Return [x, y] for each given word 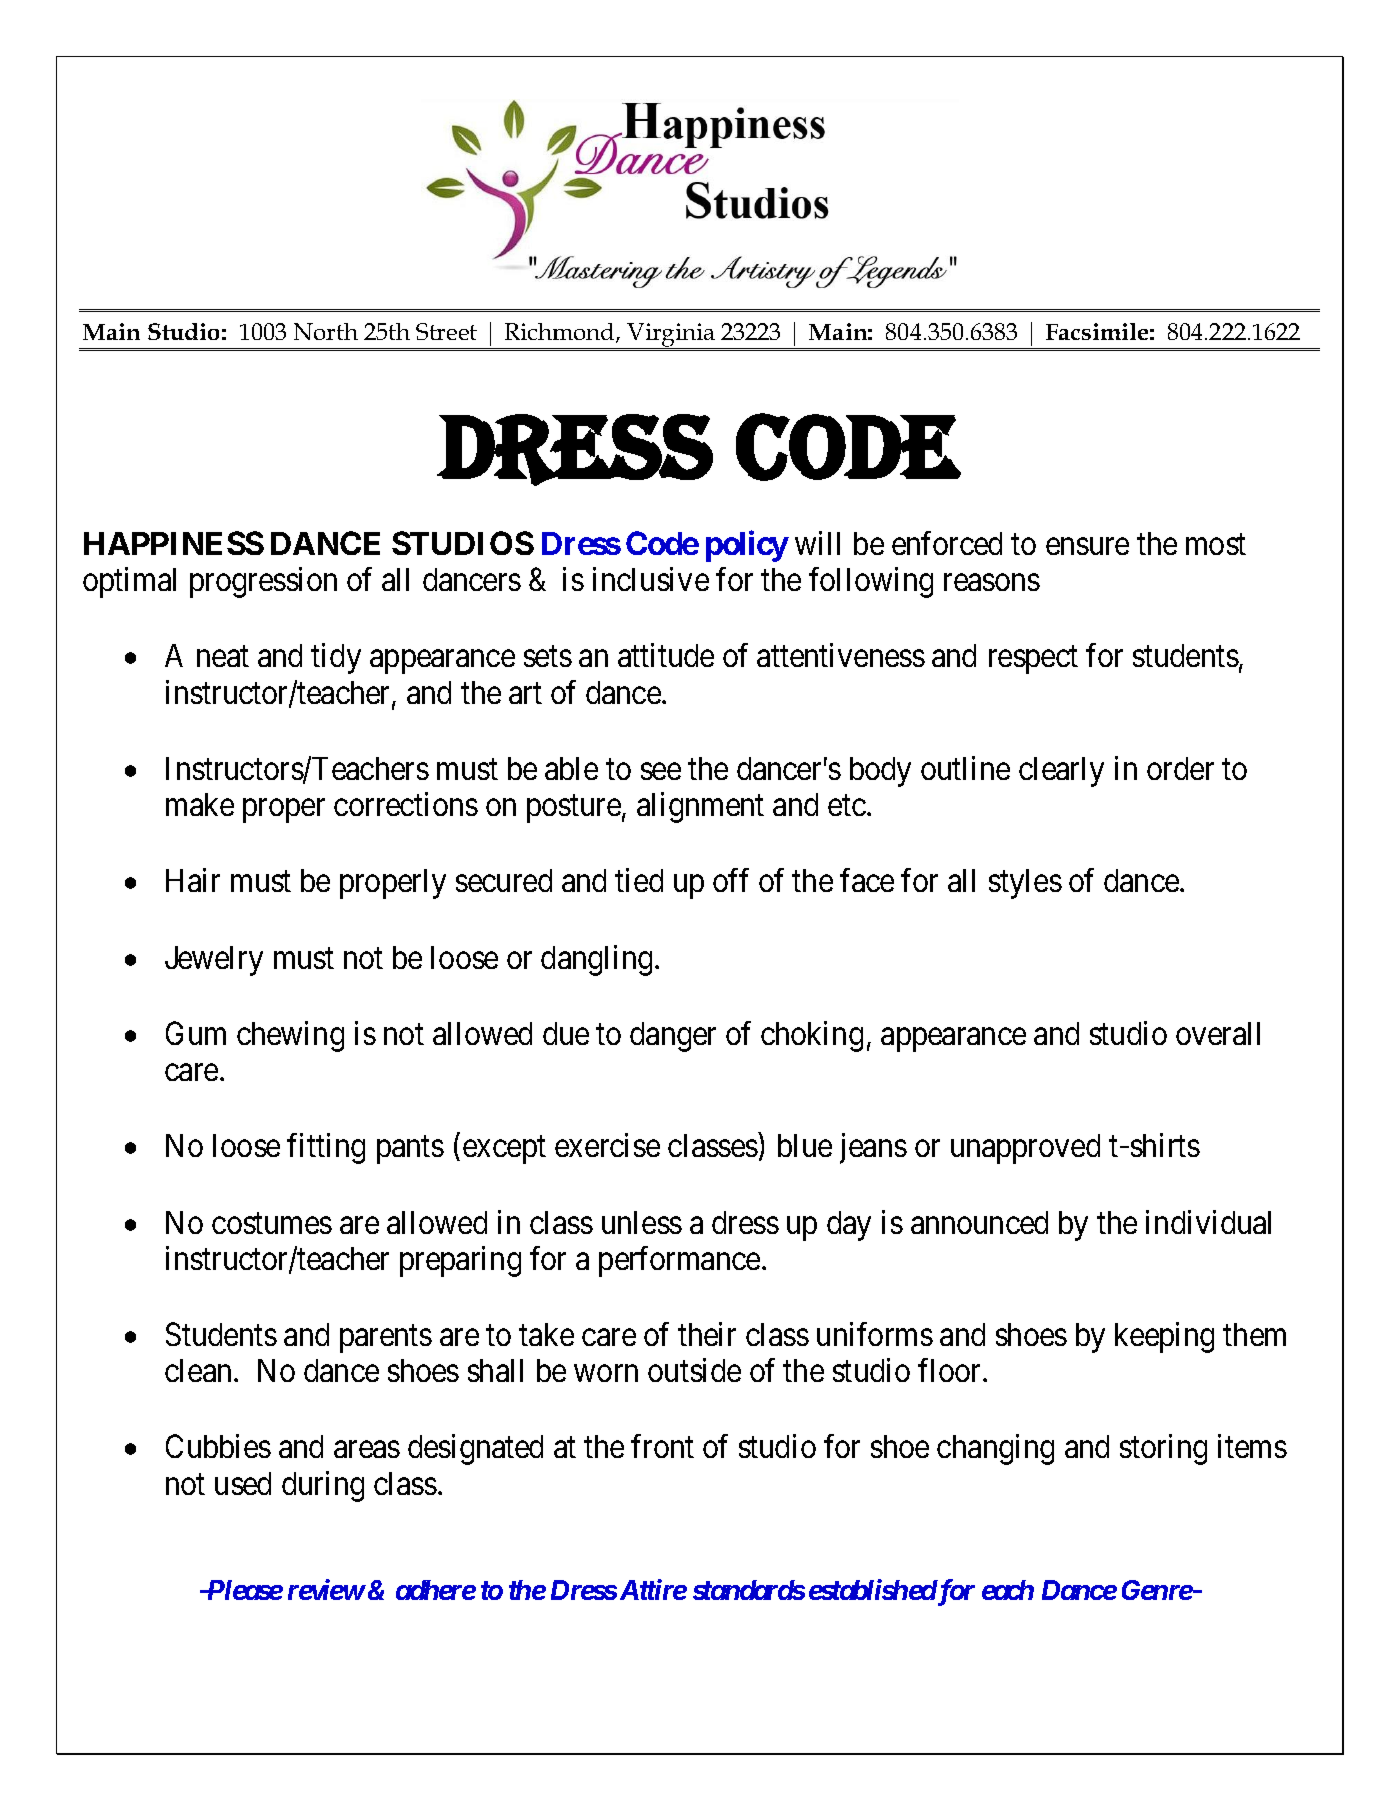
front [662, 1446]
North [326, 331]
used [243, 1483]
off [731, 880]
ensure [1087, 546]
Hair [193, 880]
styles [1025, 884]
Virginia [671, 336]
